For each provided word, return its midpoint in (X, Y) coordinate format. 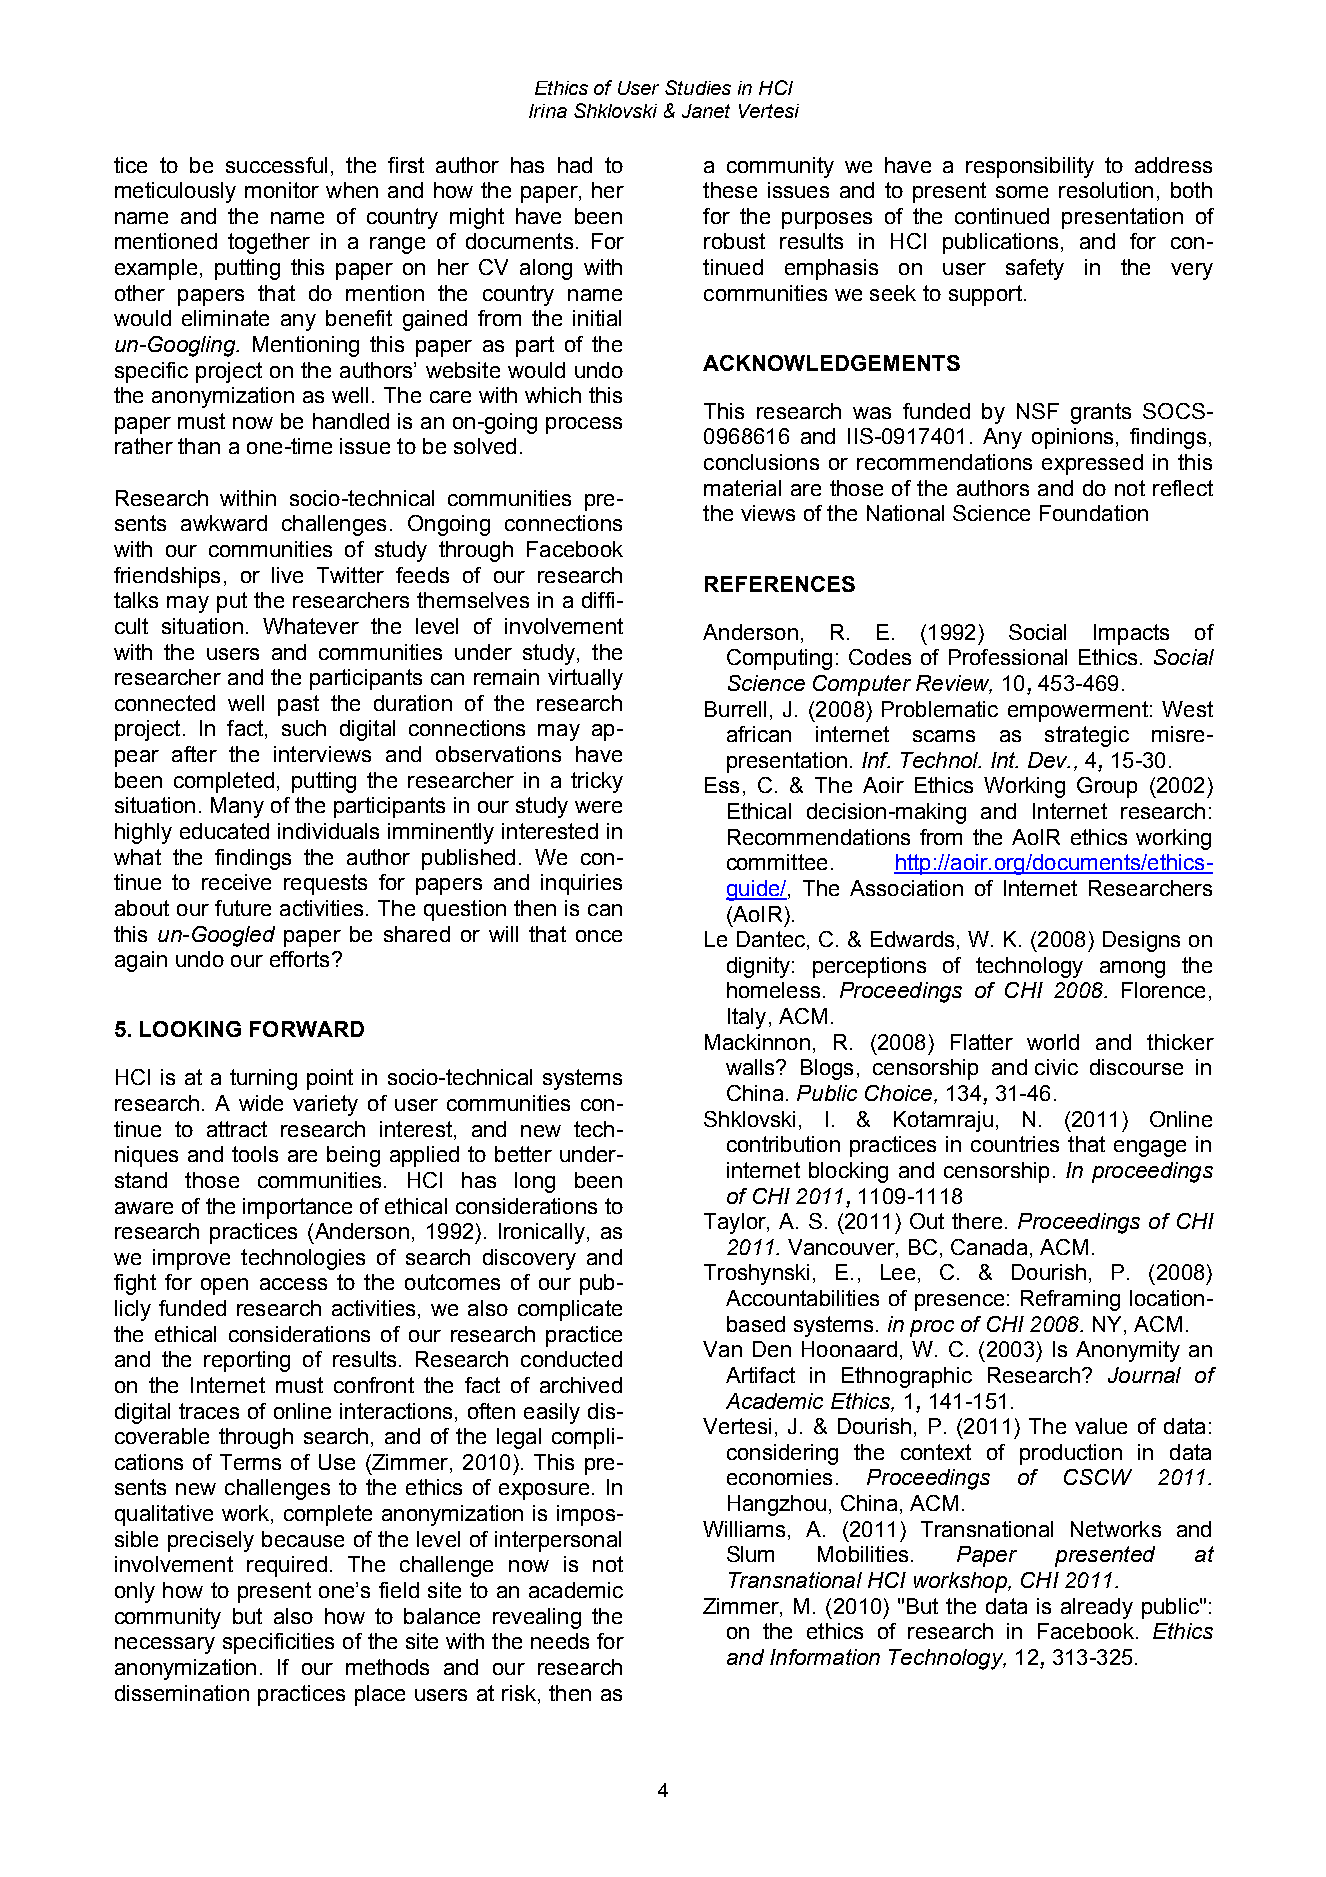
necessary (165, 1645)
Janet (706, 111)
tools (255, 1154)
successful (276, 165)
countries (1015, 1144)
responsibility (1030, 167)
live (287, 575)
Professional (1008, 657)
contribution (783, 1144)
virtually (585, 679)
